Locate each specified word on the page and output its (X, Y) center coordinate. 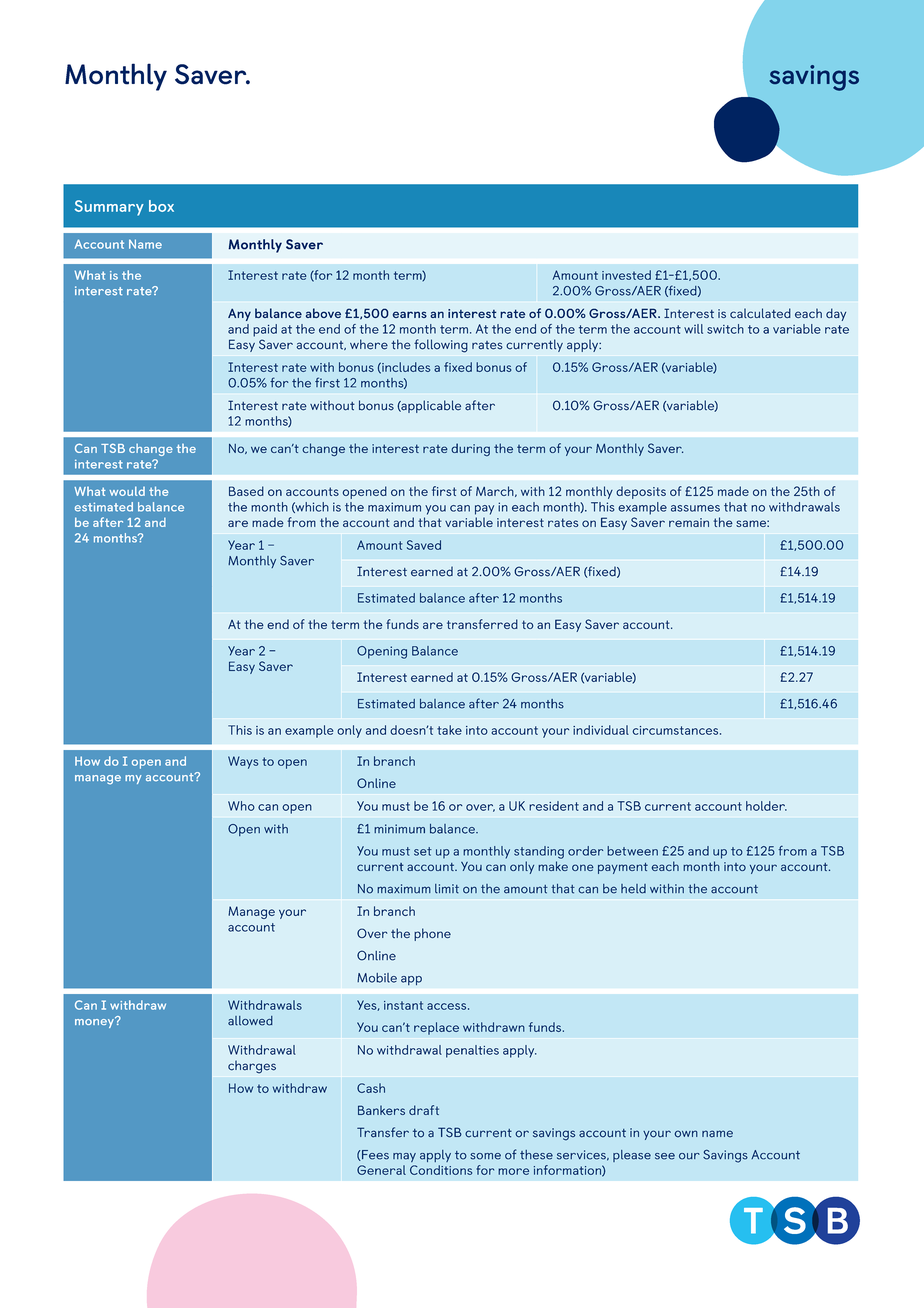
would (127, 491)
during (470, 449)
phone (432, 934)
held (633, 889)
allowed (250, 1021)
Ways (243, 762)
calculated (760, 313)
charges (252, 1067)
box (161, 206)
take (449, 730)
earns (410, 314)
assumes (695, 508)
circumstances (676, 730)
